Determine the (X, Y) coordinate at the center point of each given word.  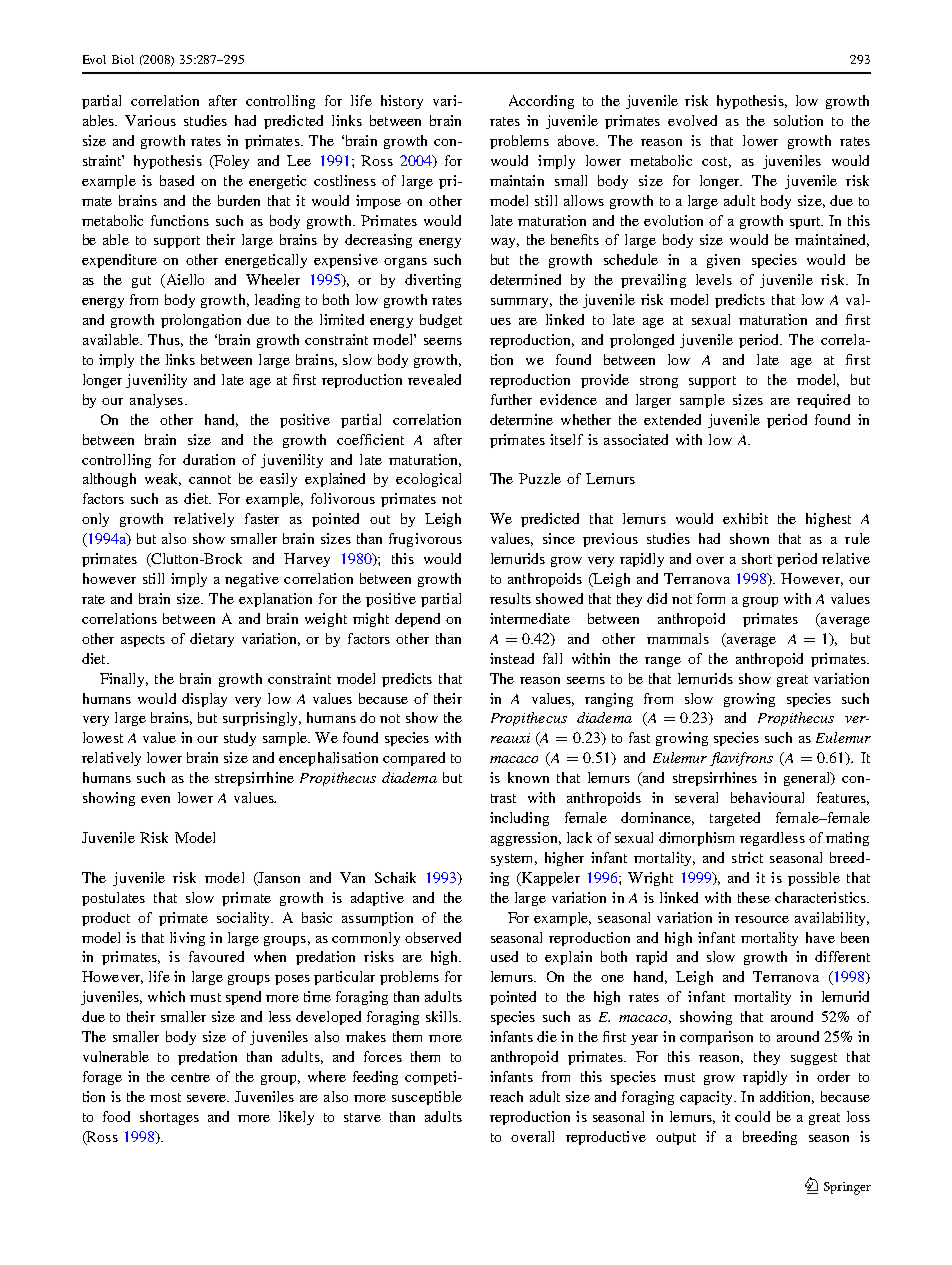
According (541, 102)
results (510, 598)
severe (208, 1098)
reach (506, 1096)
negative (252, 580)
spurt (806, 223)
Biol (123, 59)
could (752, 1116)
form (711, 598)
